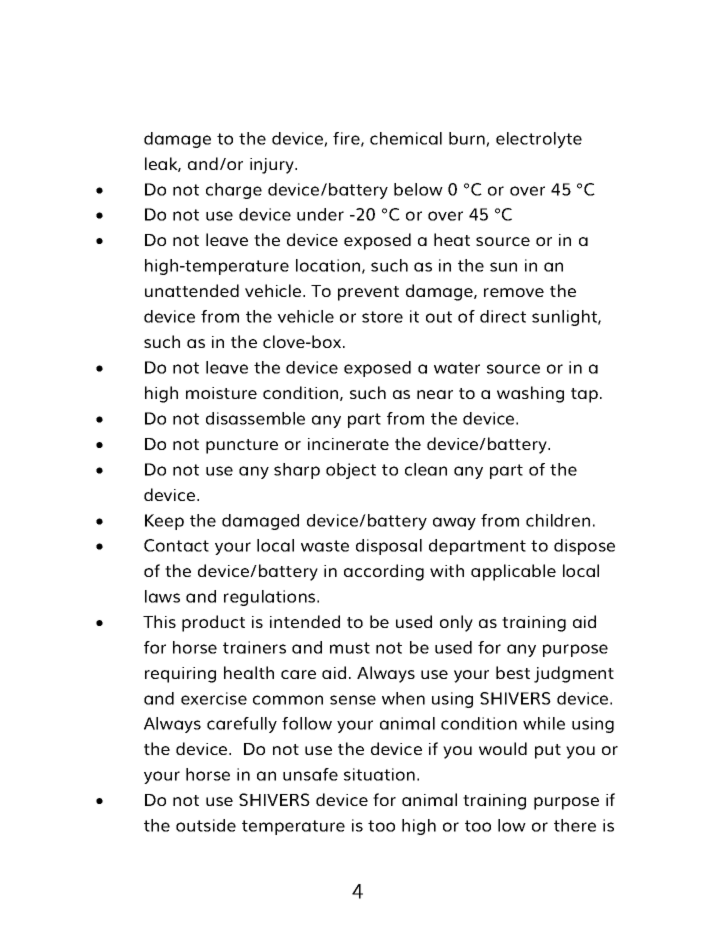 The width and height of the screenshot is (716, 941). What do you see at coordinates (406, 138) in the screenshot?
I see `chemical` at bounding box center [406, 138].
